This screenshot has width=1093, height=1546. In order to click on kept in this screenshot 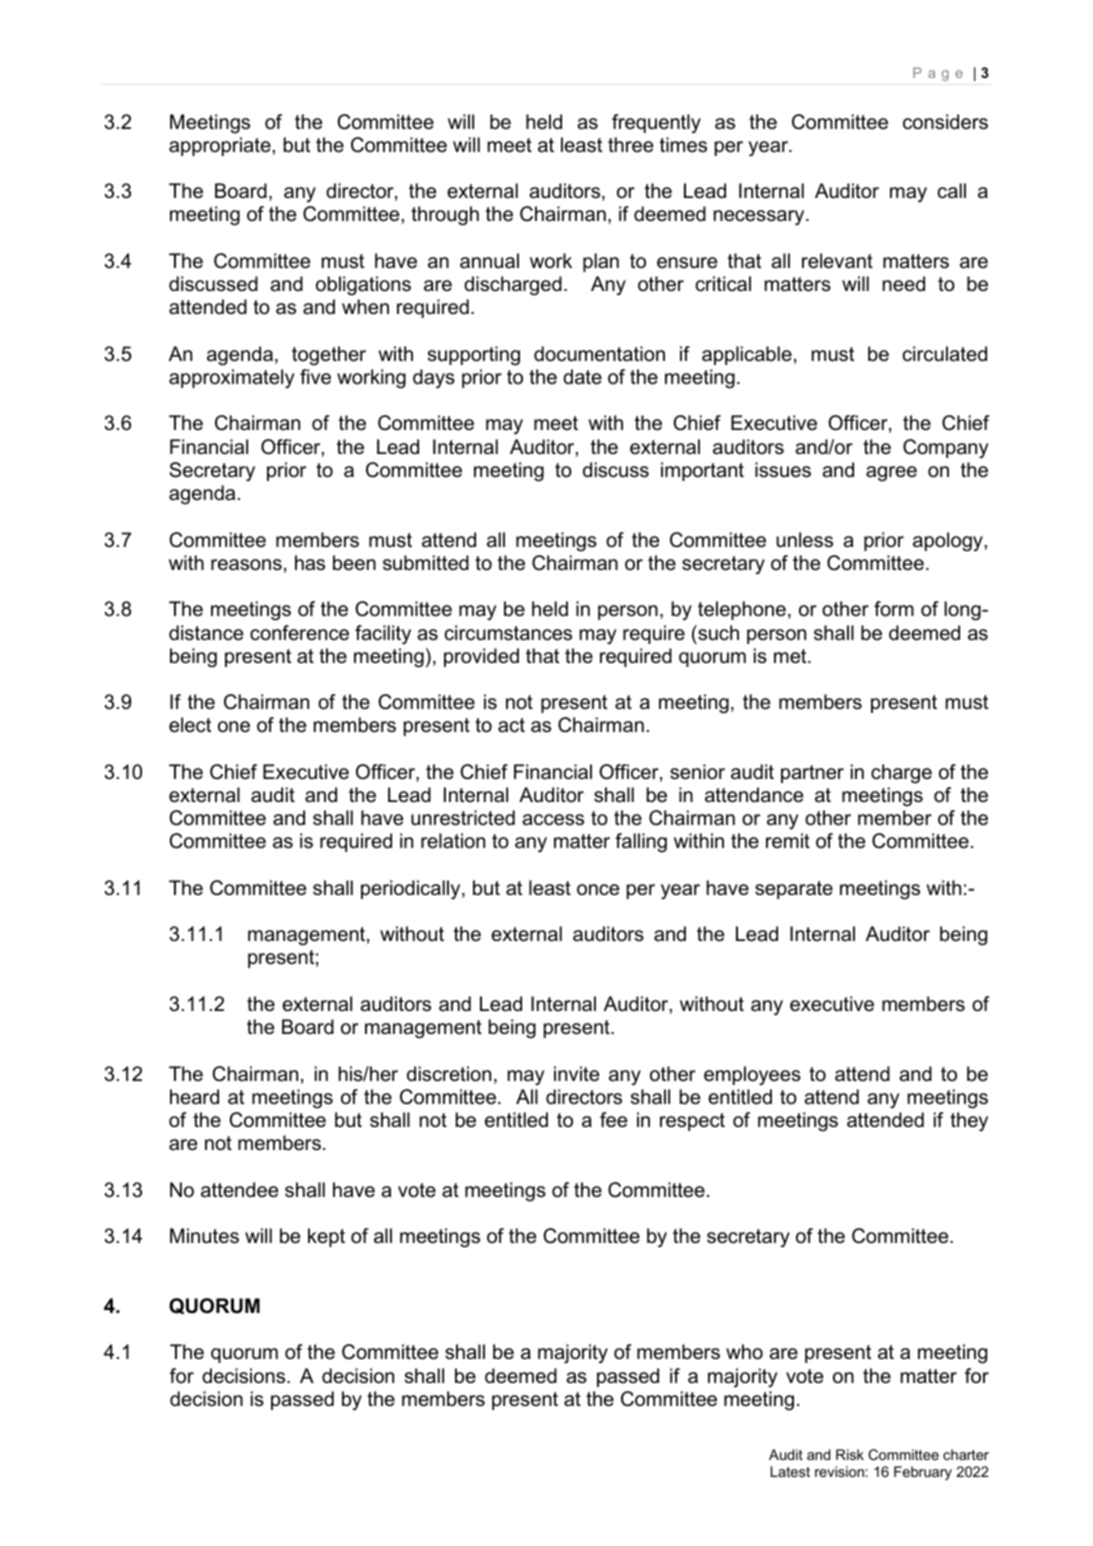, I will do `click(326, 1237)`.
